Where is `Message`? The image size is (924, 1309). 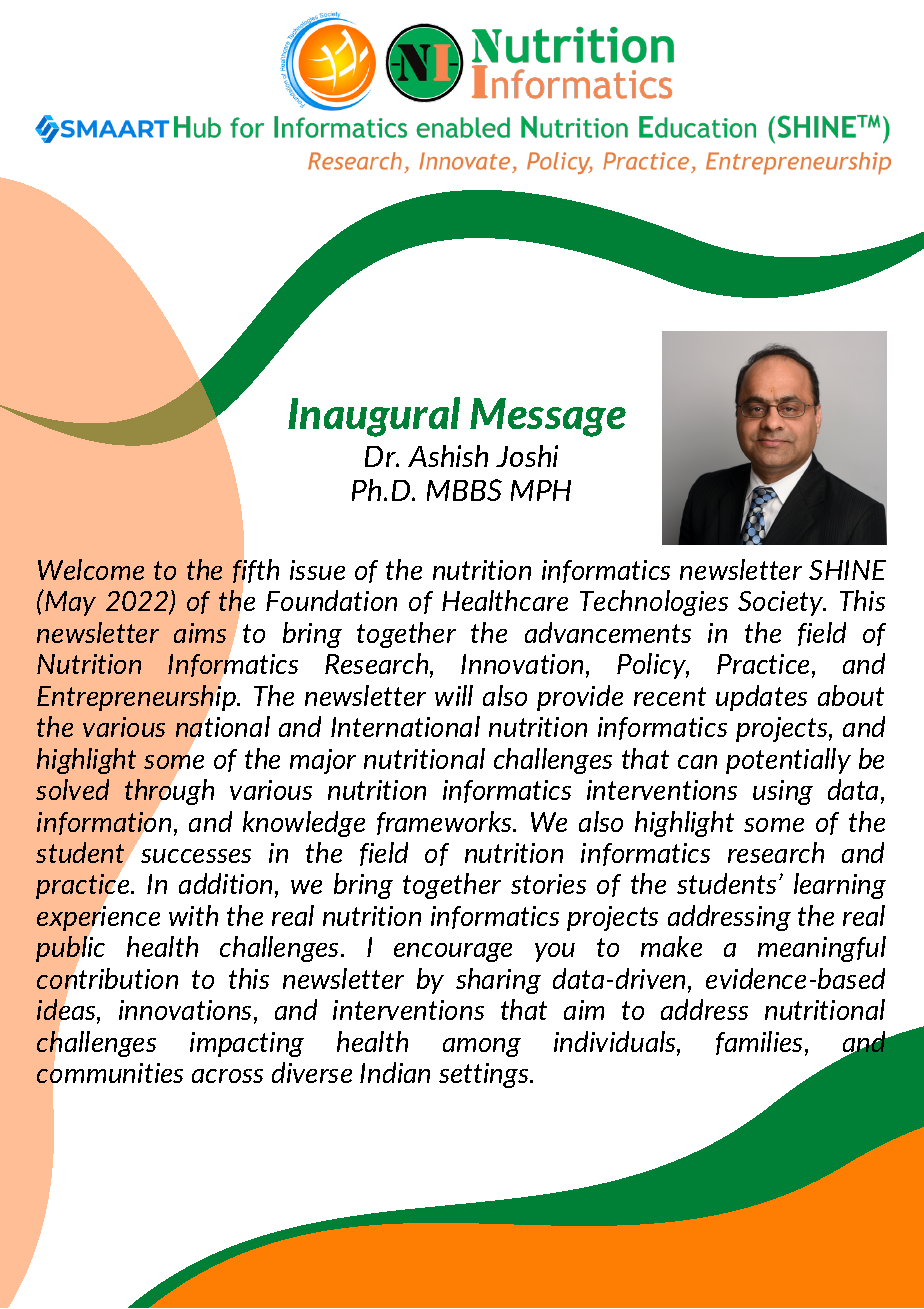
Message is located at coordinates (548, 417).
